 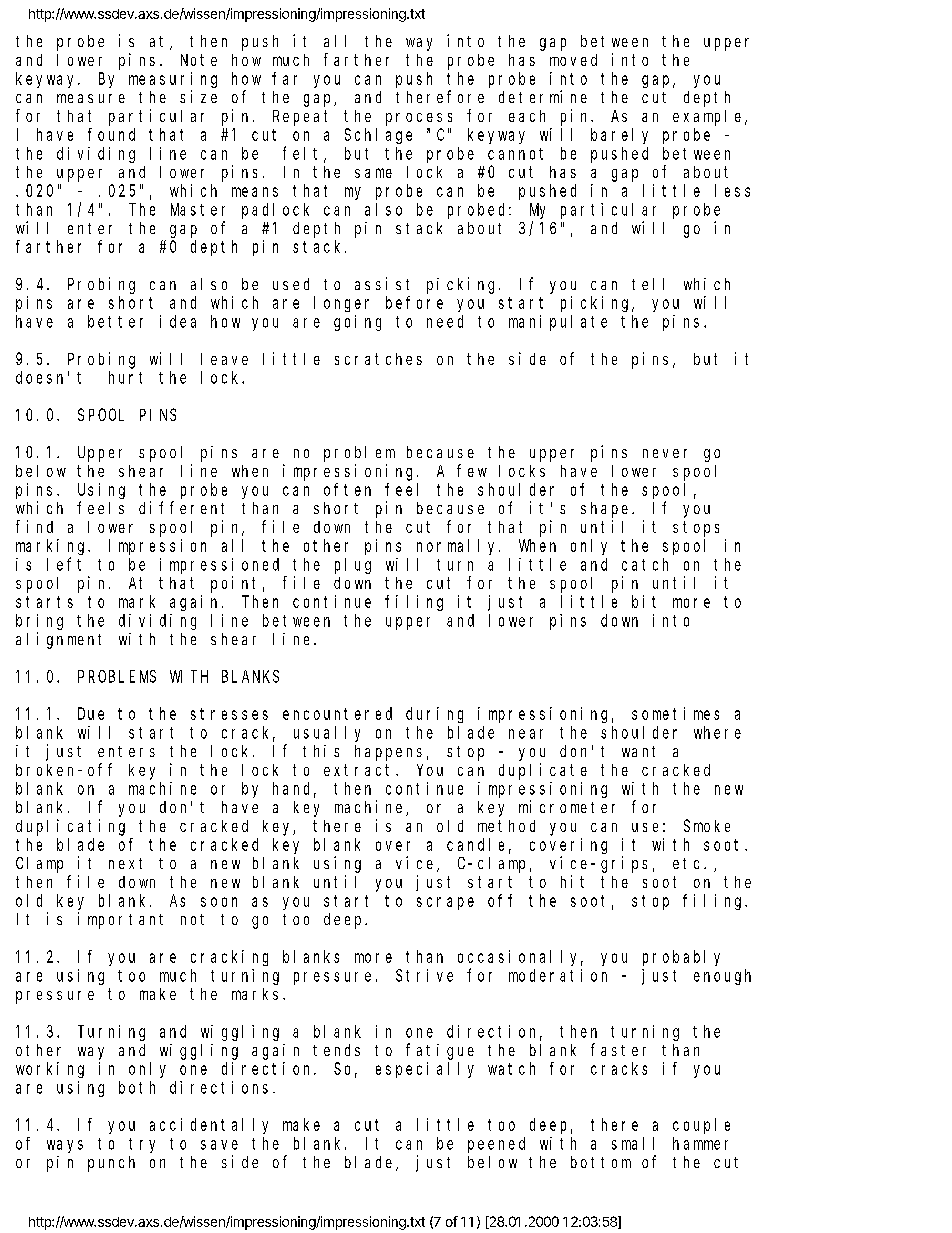 I want to click on bring, so click(x=39, y=622).
